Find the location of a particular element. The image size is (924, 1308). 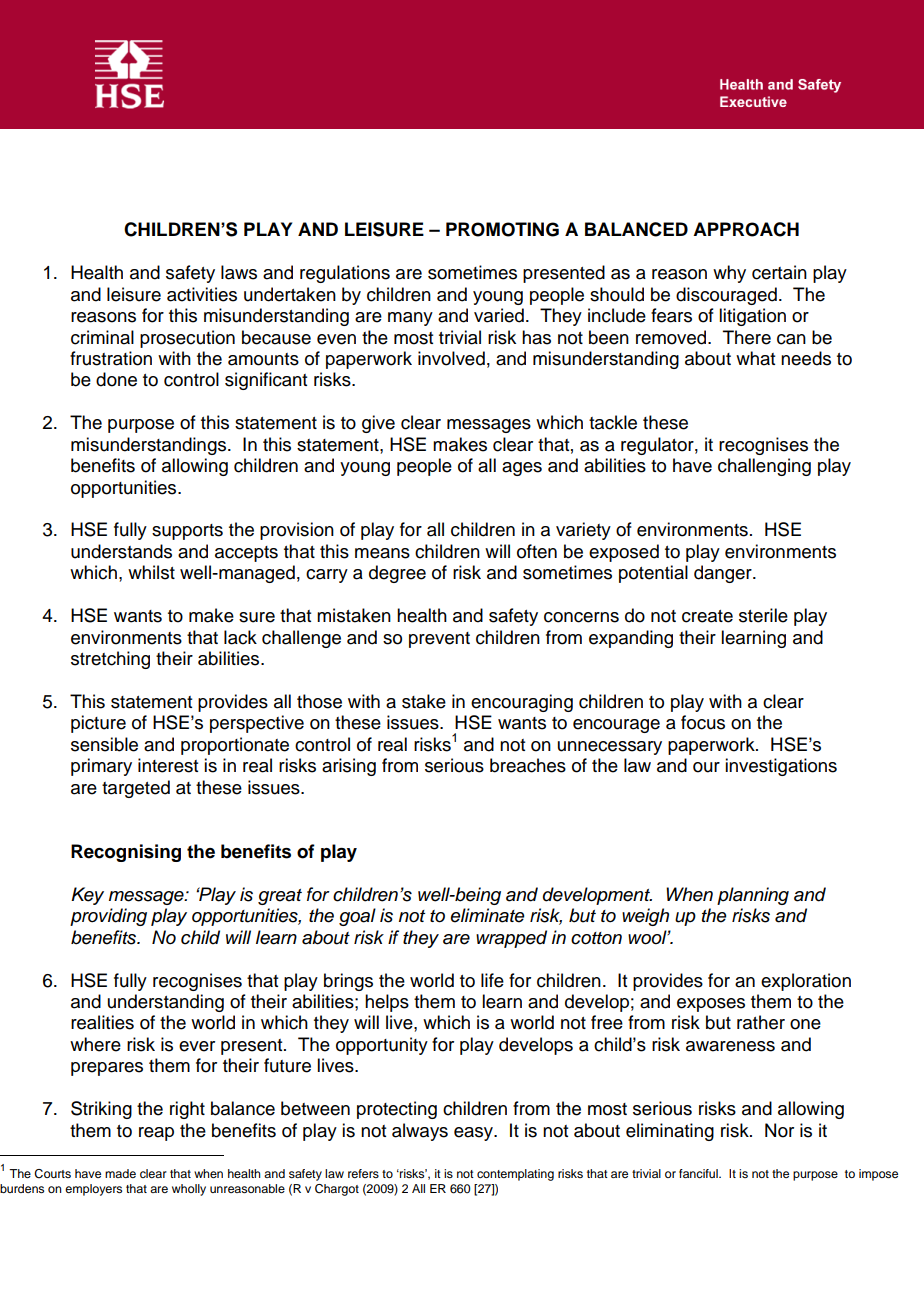

PROMOTING is located at coordinates (502, 229).
